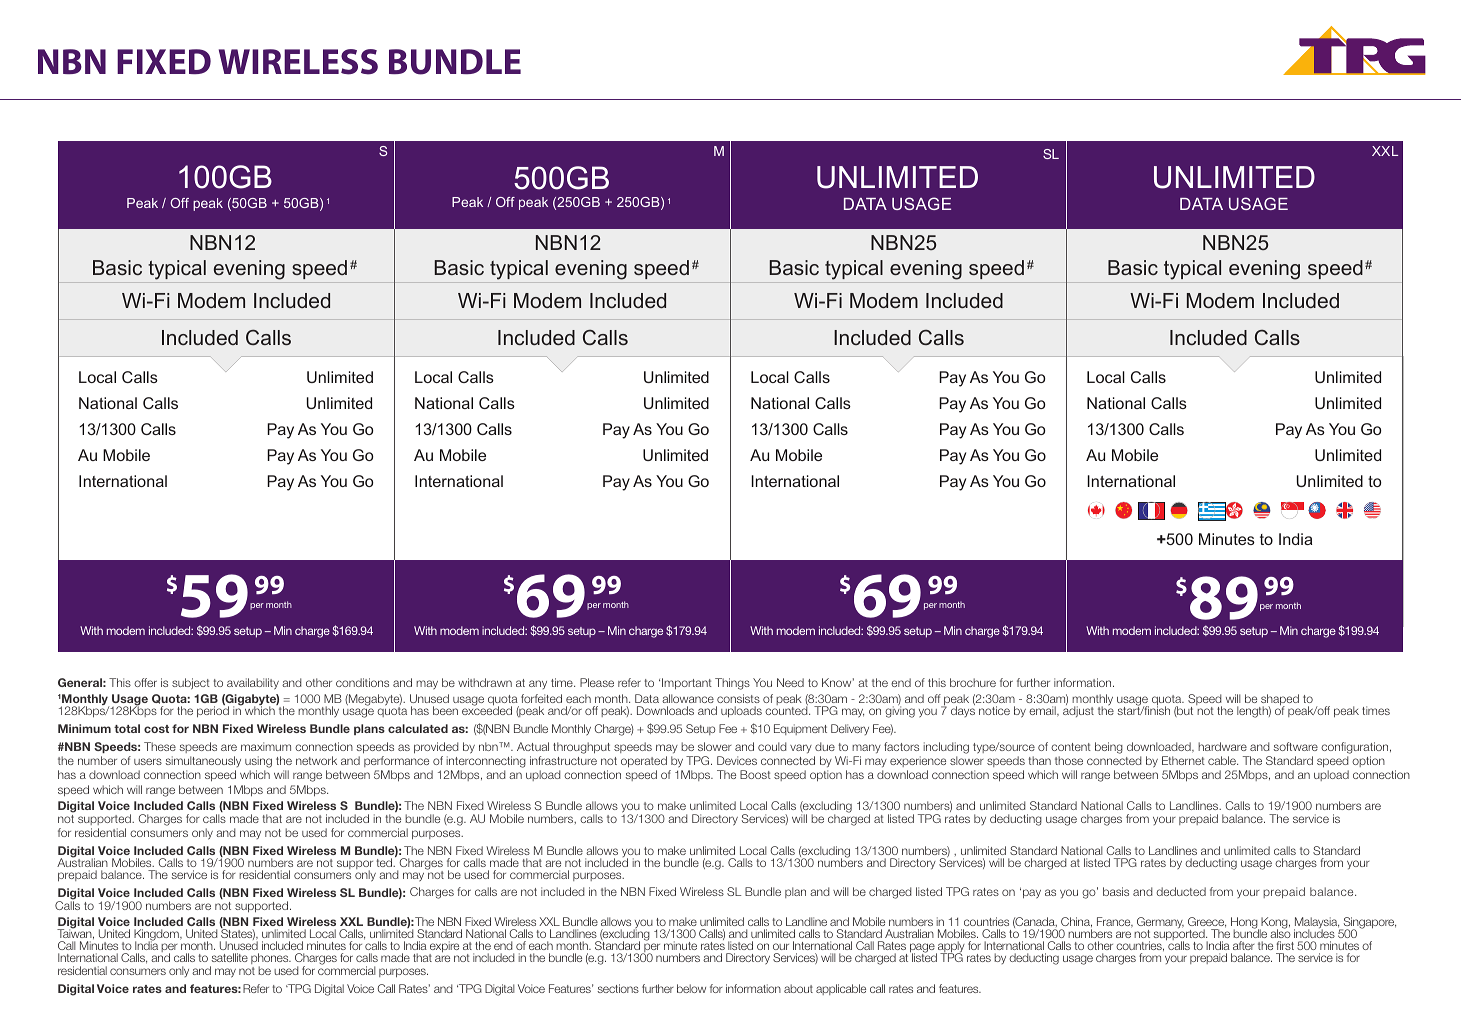 The image size is (1461, 1033). Describe the element at coordinates (1244, 945) in the screenshot. I see `after` at that location.
